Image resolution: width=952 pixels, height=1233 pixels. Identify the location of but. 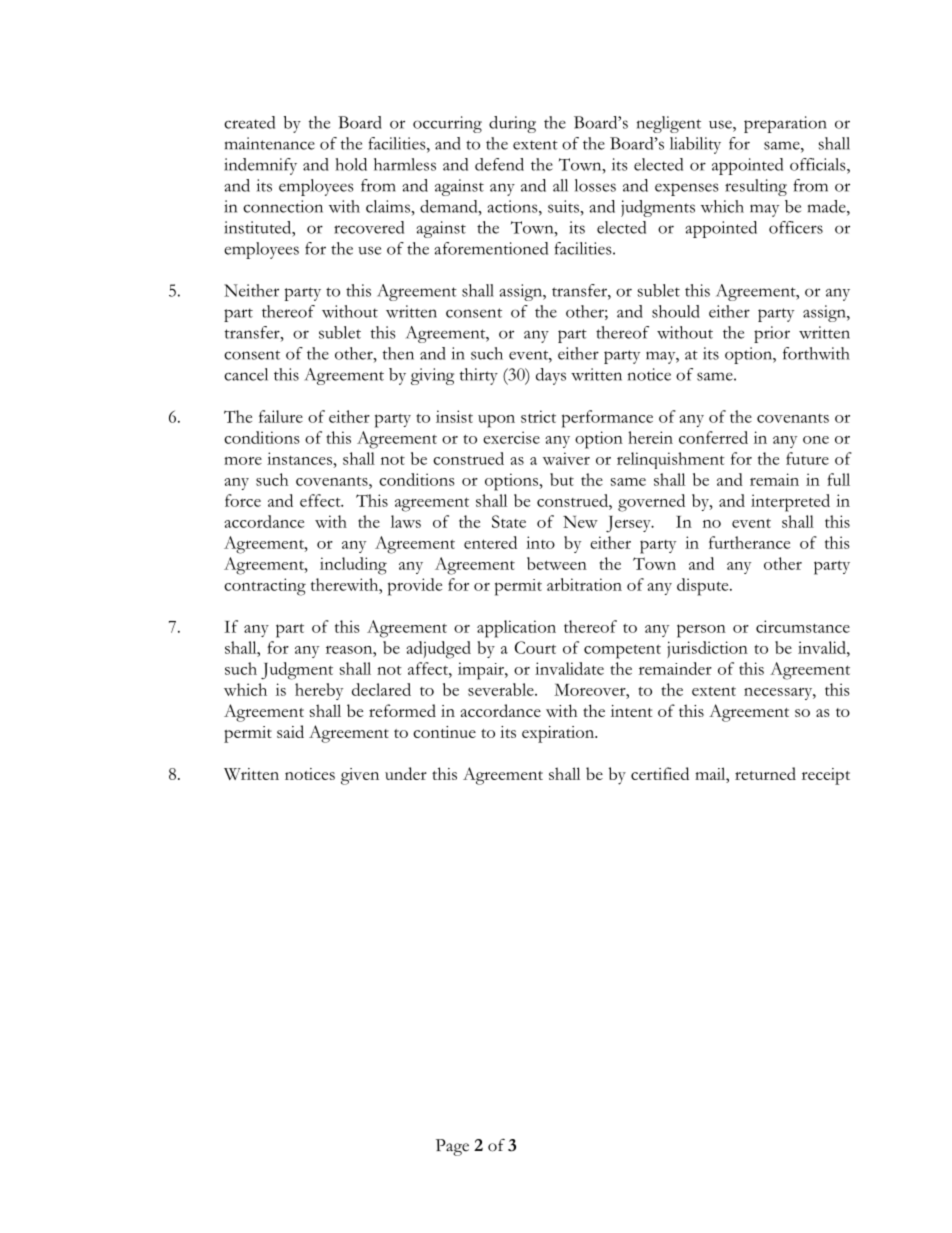
(562, 479).
